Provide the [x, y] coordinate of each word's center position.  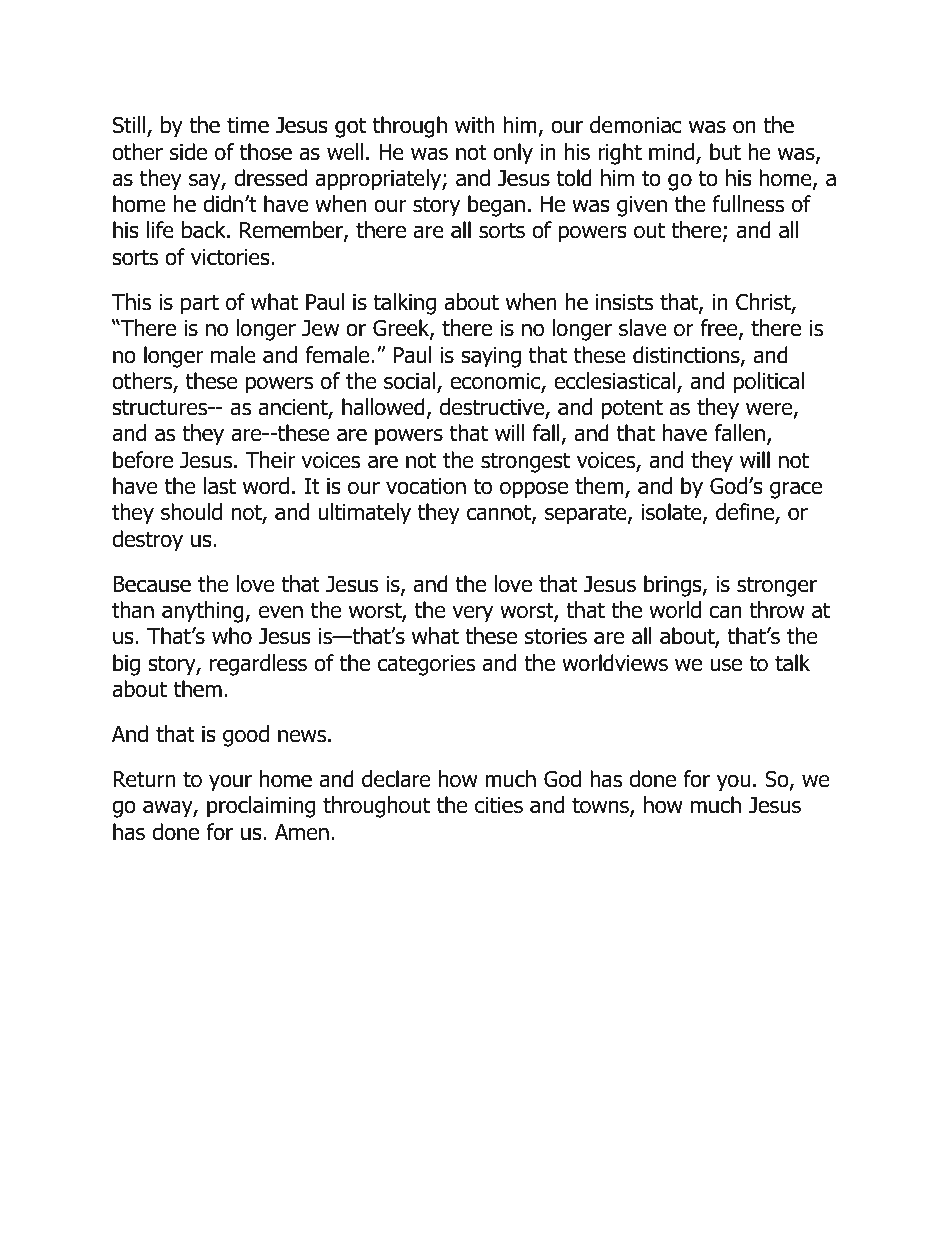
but [725, 152]
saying [491, 357]
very [472, 614]
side [188, 152]
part [200, 304]
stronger [777, 586]
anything [204, 612]
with [474, 125]
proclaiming [261, 807]
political [769, 383]
